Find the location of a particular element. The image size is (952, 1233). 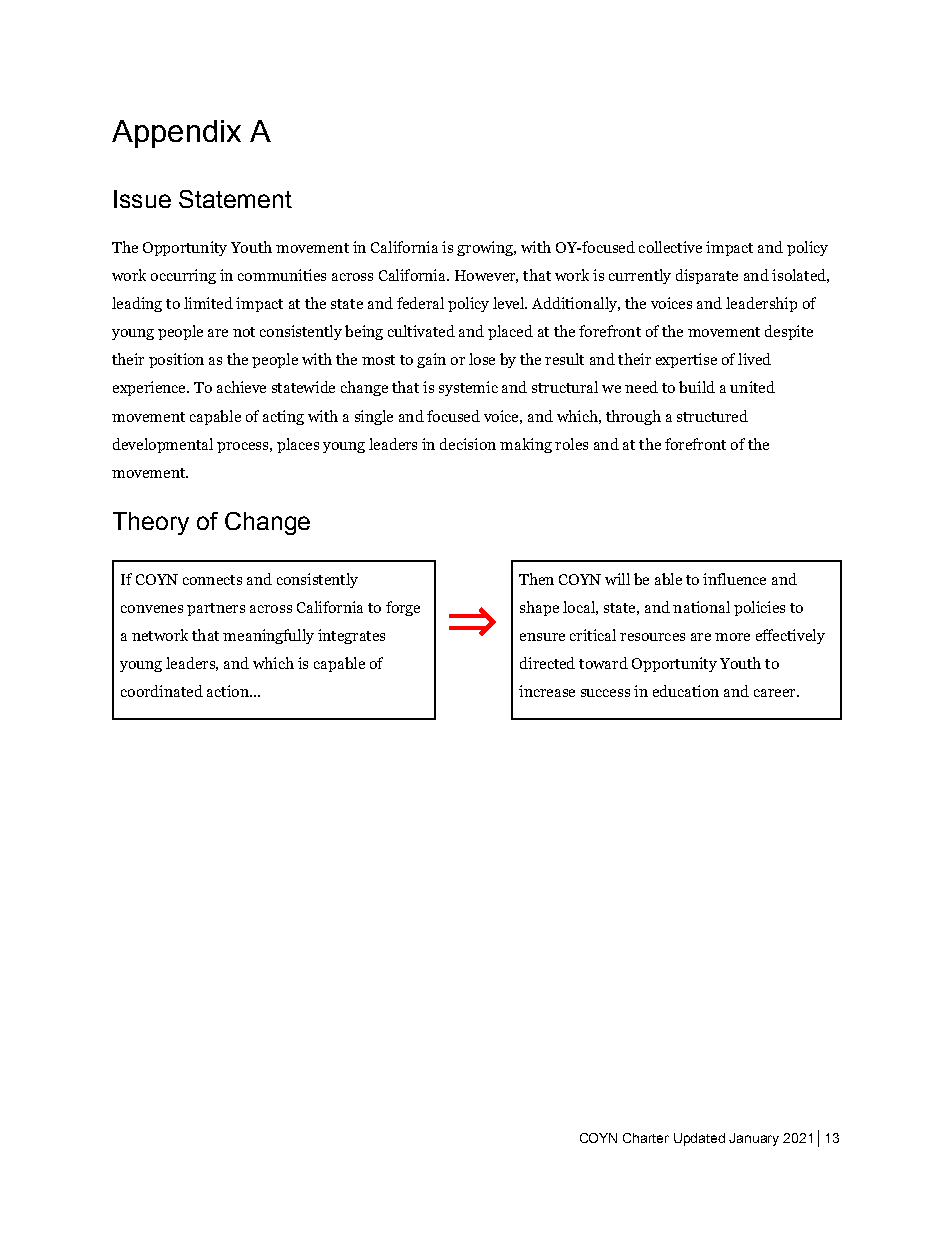

January is located at coordinates (754, 1139).
